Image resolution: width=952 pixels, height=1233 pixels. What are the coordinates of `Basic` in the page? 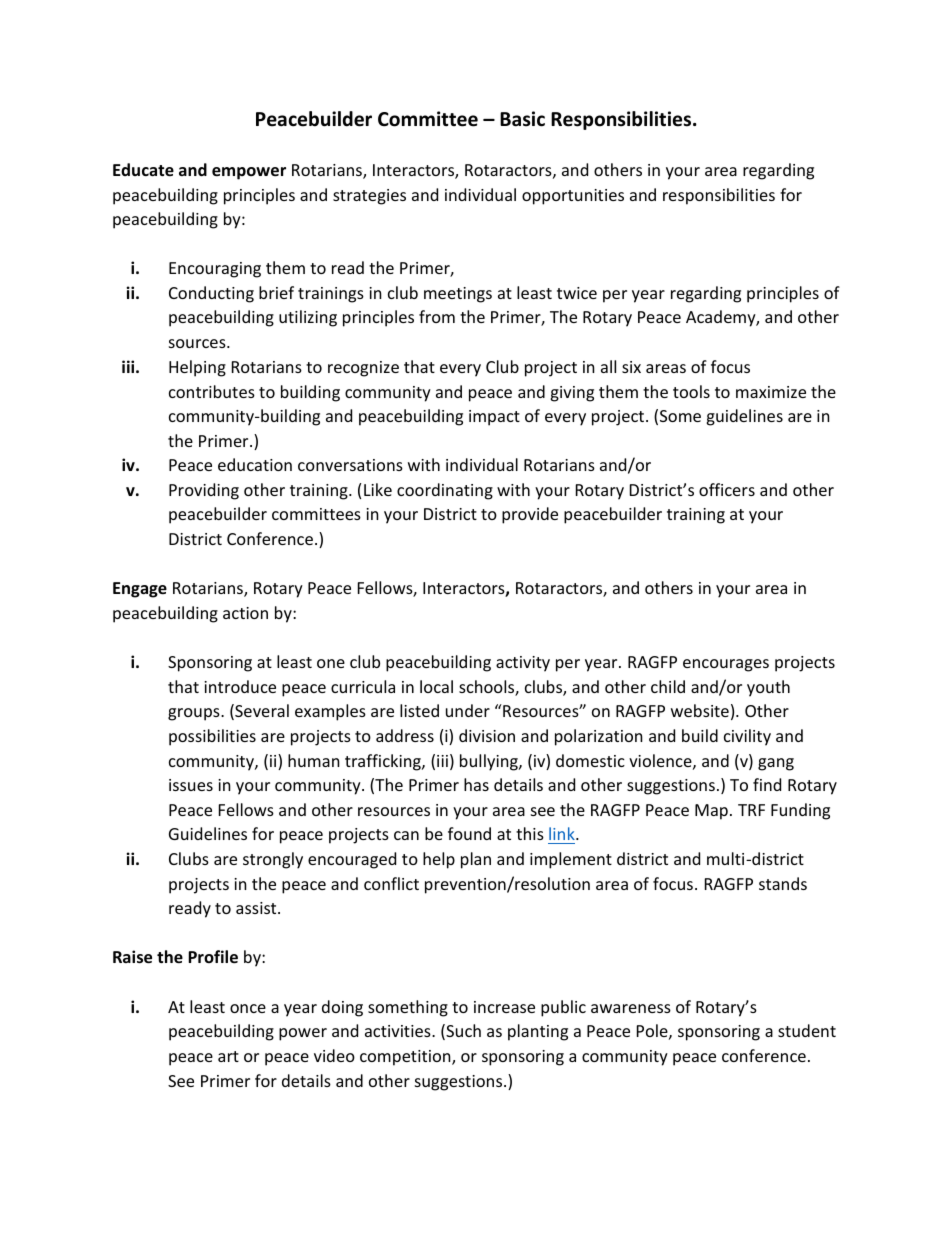 It's located at (522, 119).
